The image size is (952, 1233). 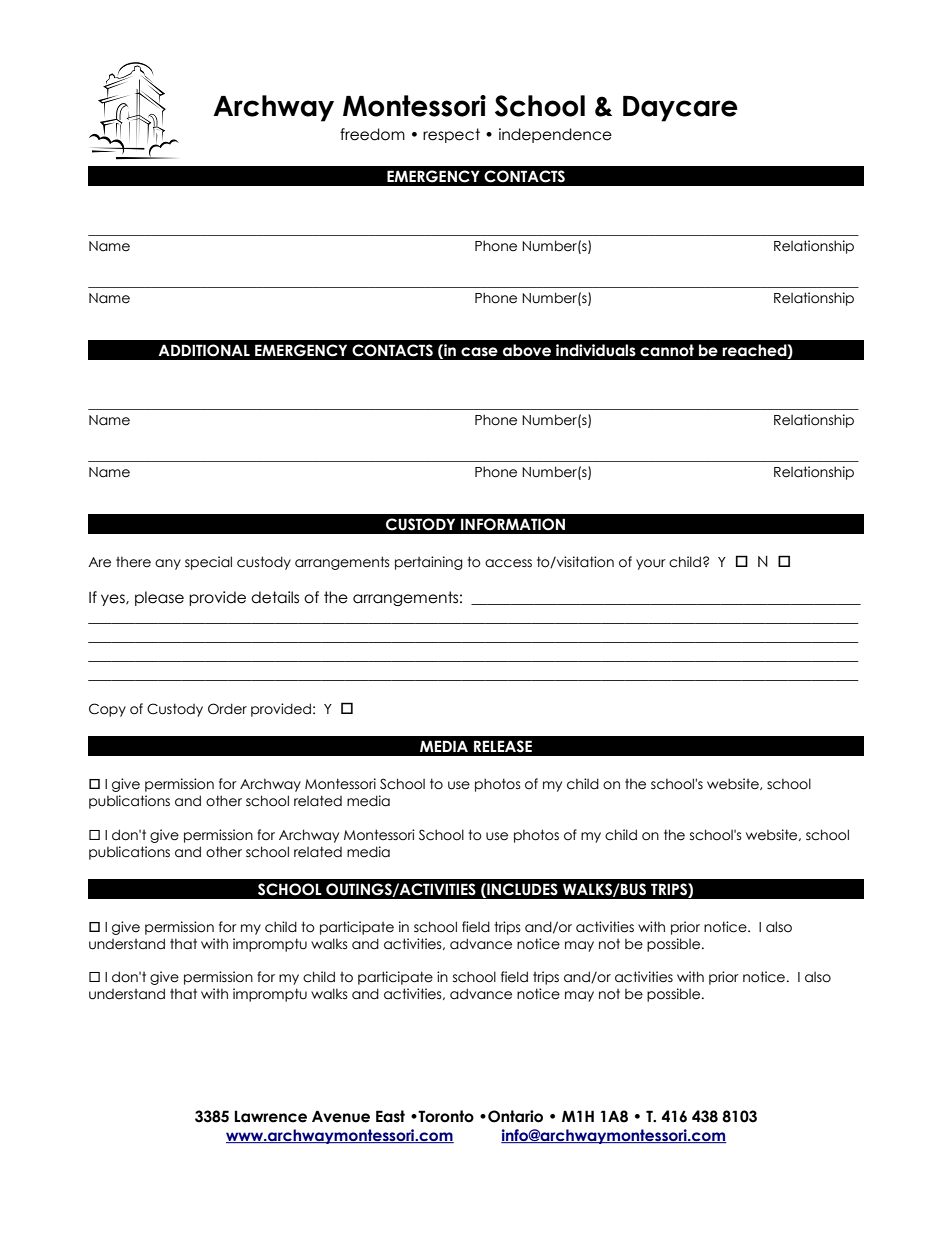 What do you see at coordinates (651, 564) in the document?
I see `your` at bounding box center [651, 564].
